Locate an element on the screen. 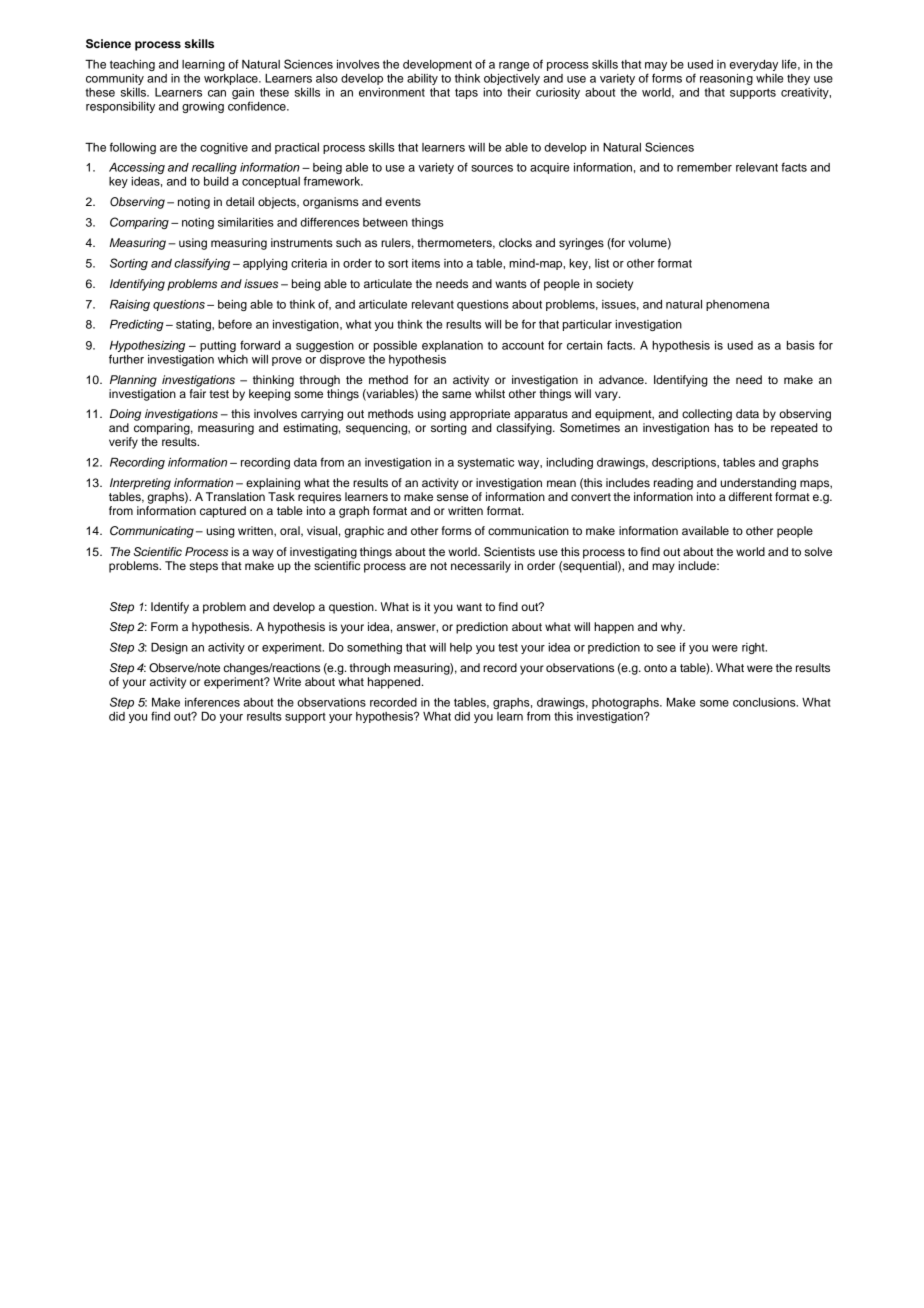  inferences is located at coordinates (212, 702).
